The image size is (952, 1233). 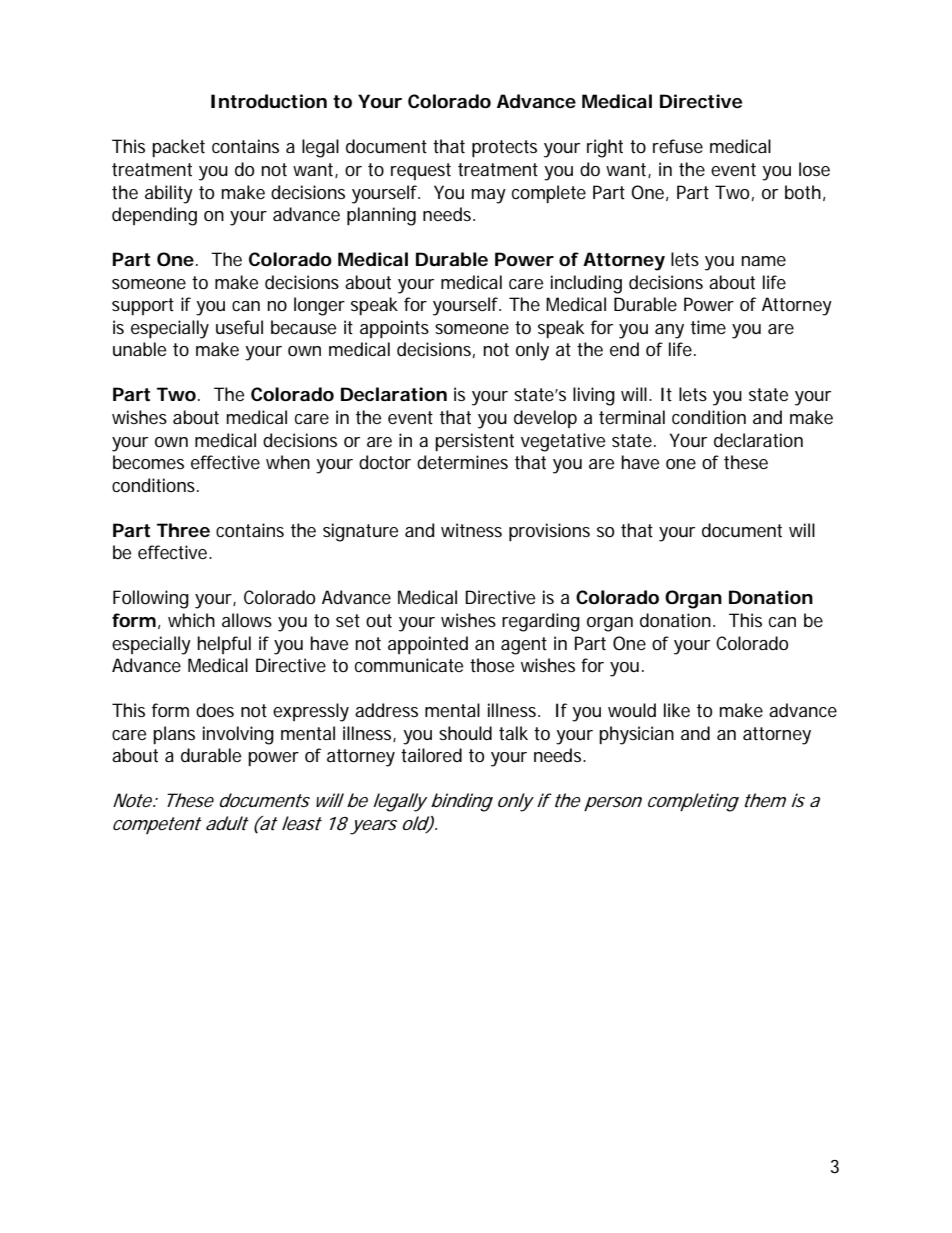 What do you see at coordinates (504, 148) in the image?
I see `protects` at bounding box center [504, 148].
